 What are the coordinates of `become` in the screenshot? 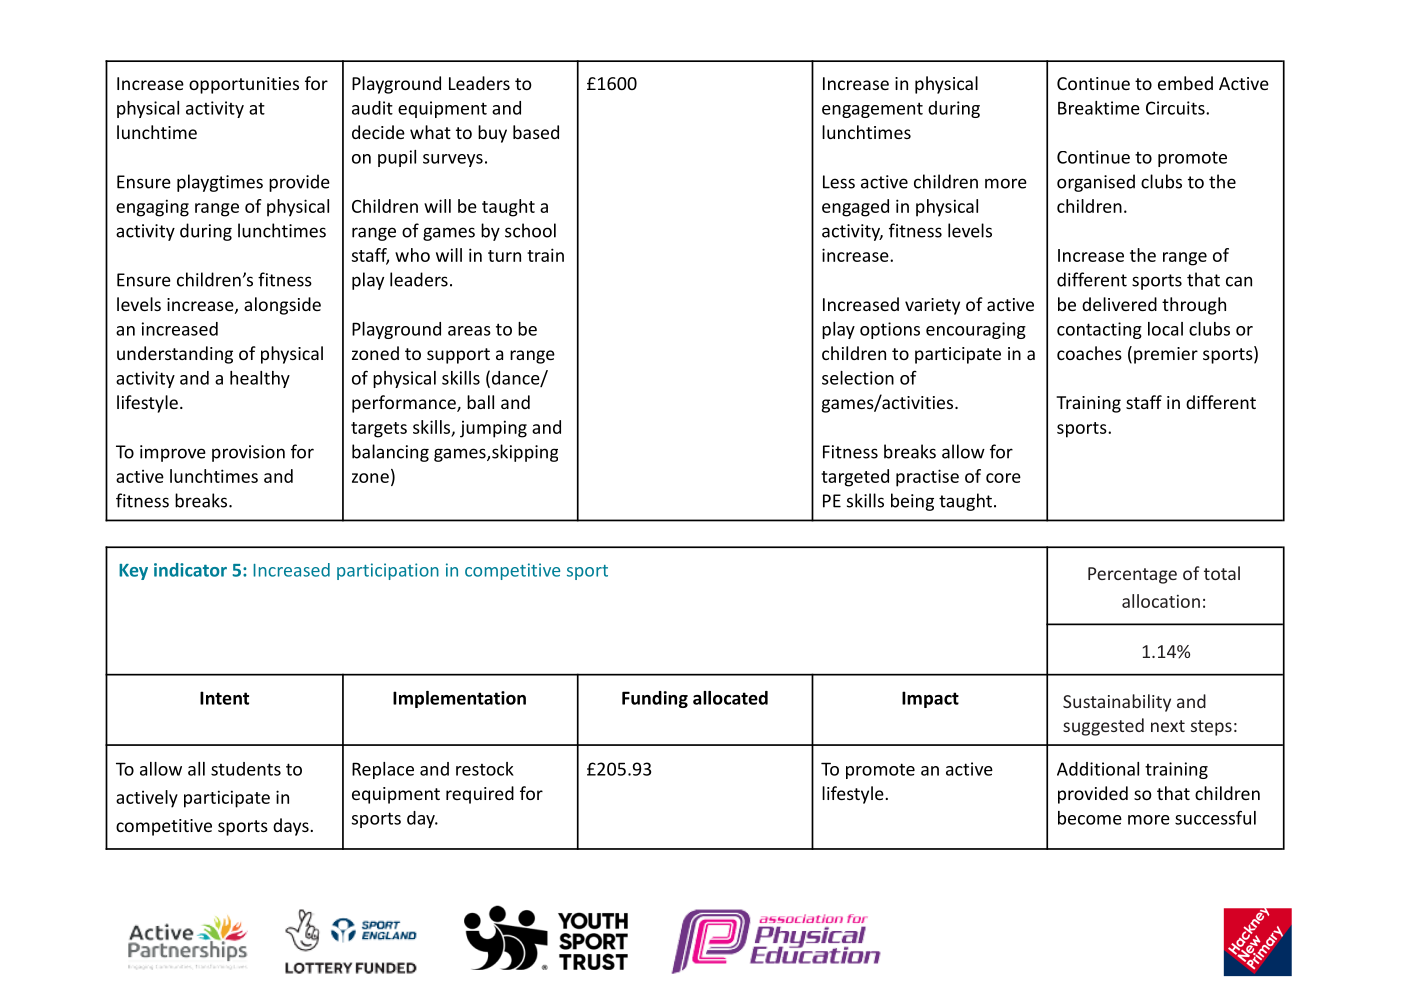 It's located at (1090, 818).
